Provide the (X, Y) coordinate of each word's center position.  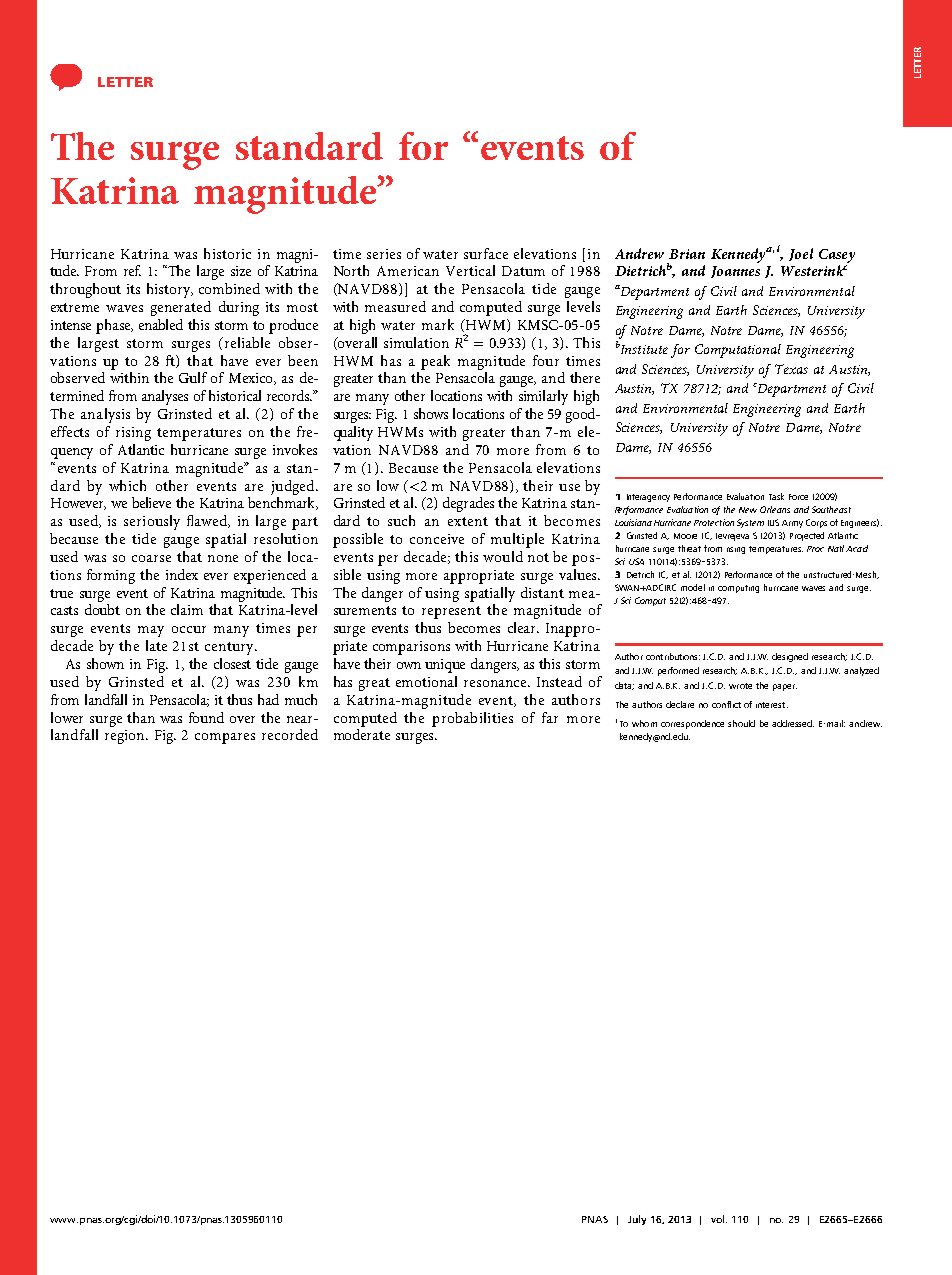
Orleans (775, 509)
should (741, 723)
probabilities (472, 719)
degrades (468, 504)
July (637, 1220)
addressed (793, 723)
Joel (801, 254)
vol (719, 1219)
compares (225, 738)
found (206, 717)
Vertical (470, 270)
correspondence (692, 724)
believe (151, 502)
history (170, 290)
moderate (362, 734)
